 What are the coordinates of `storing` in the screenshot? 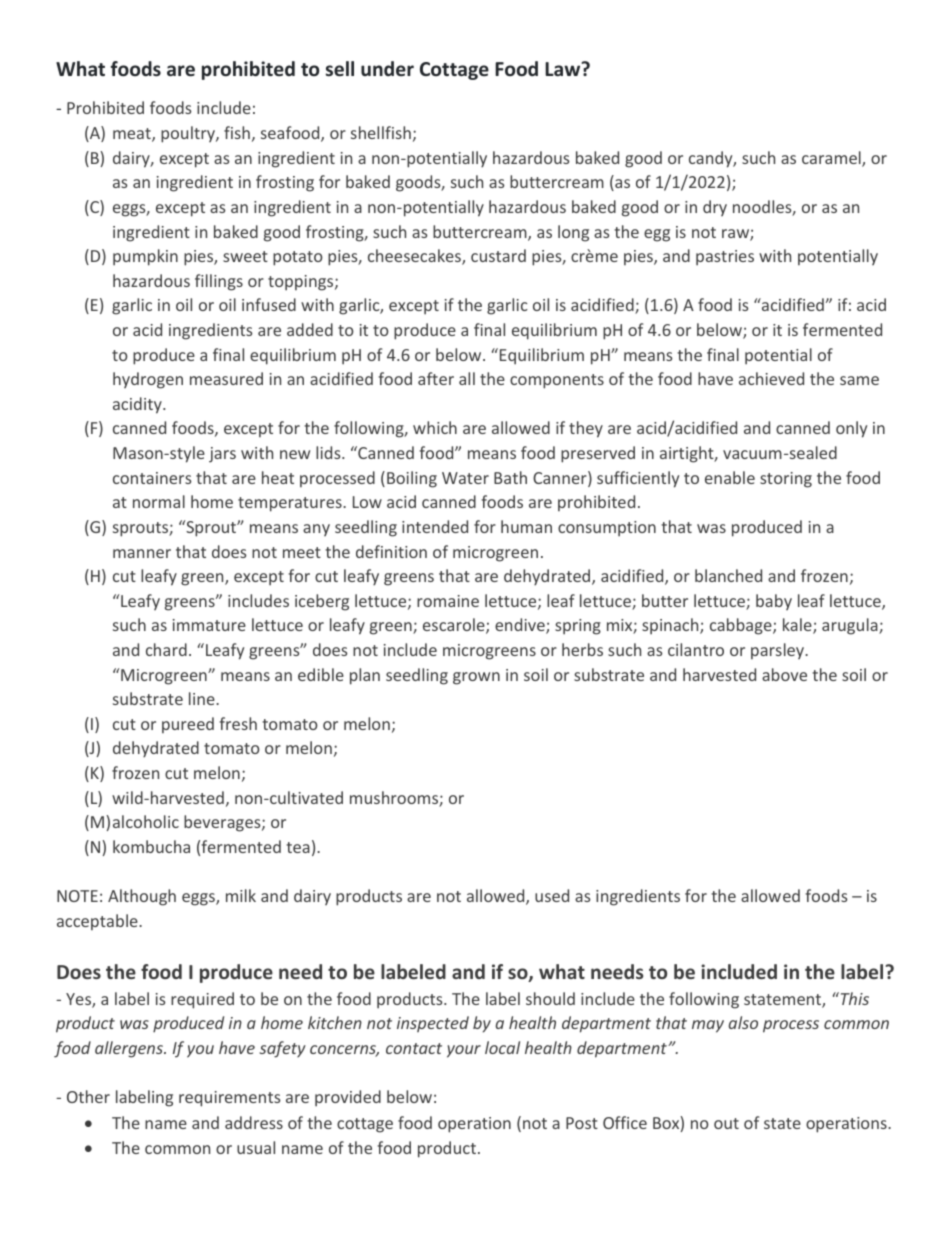 It's located at (786, 480).
